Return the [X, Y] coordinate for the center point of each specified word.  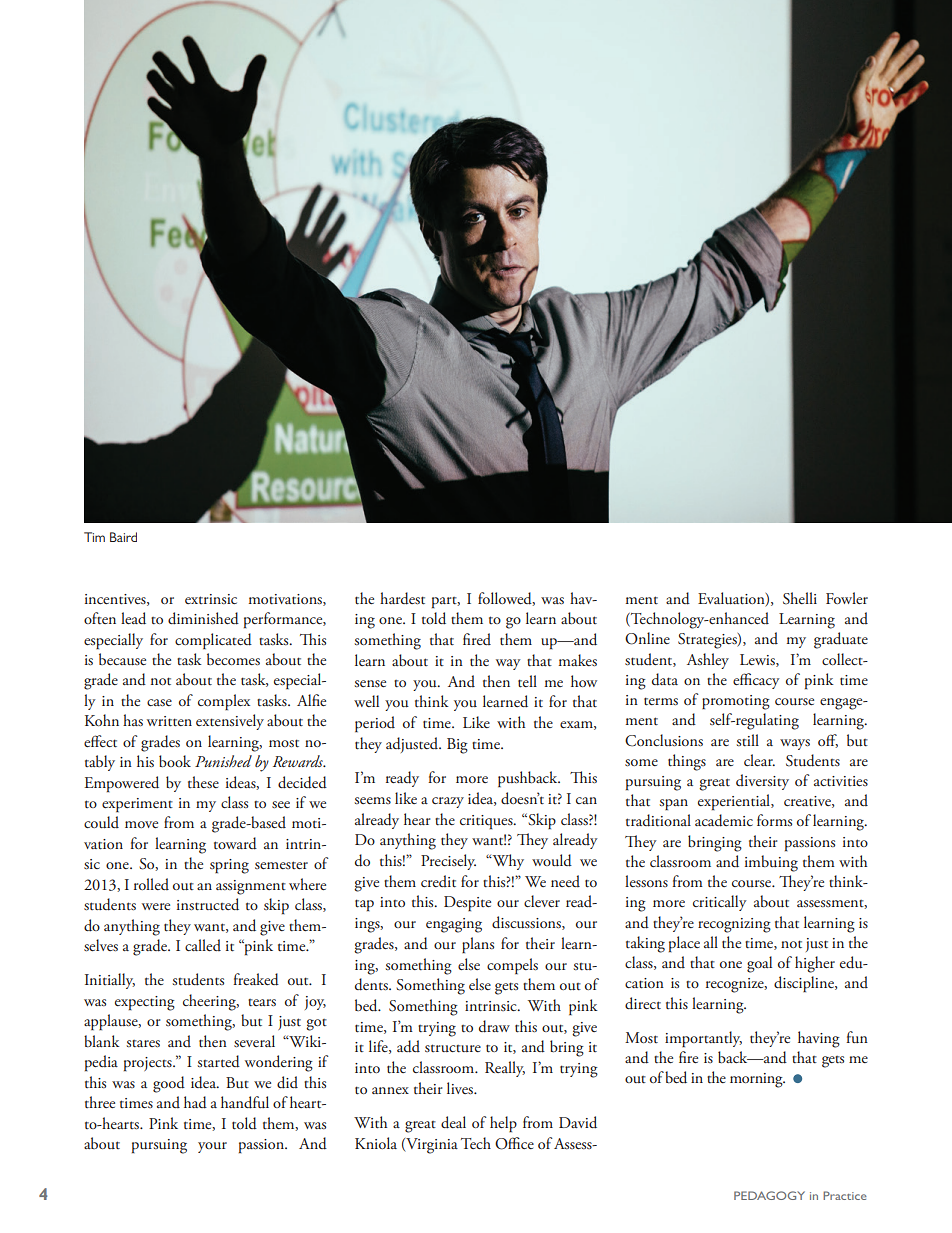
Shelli [800, 598]
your [212, 1147]
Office [514, 1143]
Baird [123, 537]
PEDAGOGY [769, 1195]
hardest [402, 598]
